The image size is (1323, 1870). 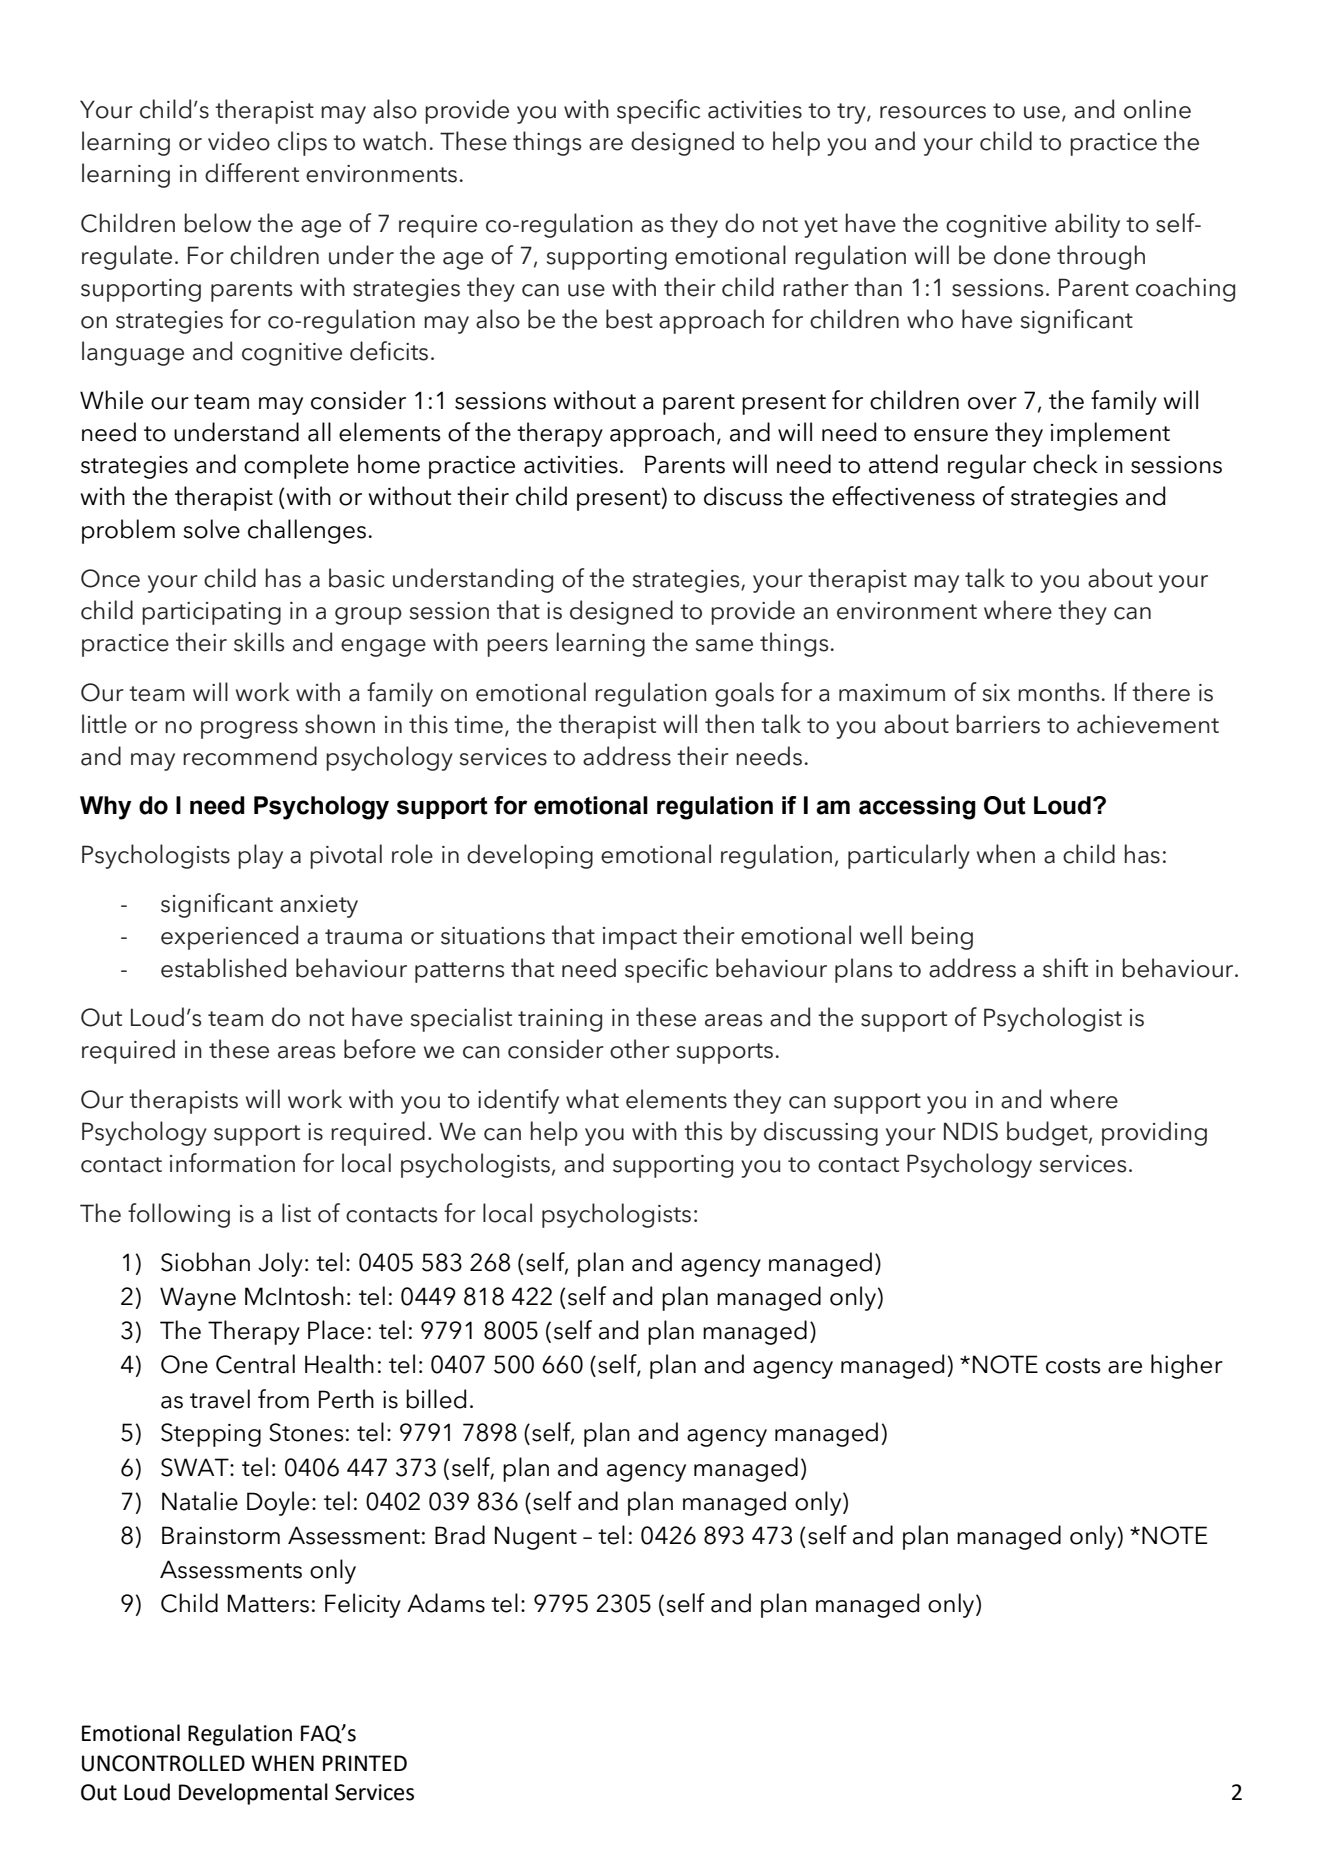 I want to click on video, so click(x=239, y=141).
